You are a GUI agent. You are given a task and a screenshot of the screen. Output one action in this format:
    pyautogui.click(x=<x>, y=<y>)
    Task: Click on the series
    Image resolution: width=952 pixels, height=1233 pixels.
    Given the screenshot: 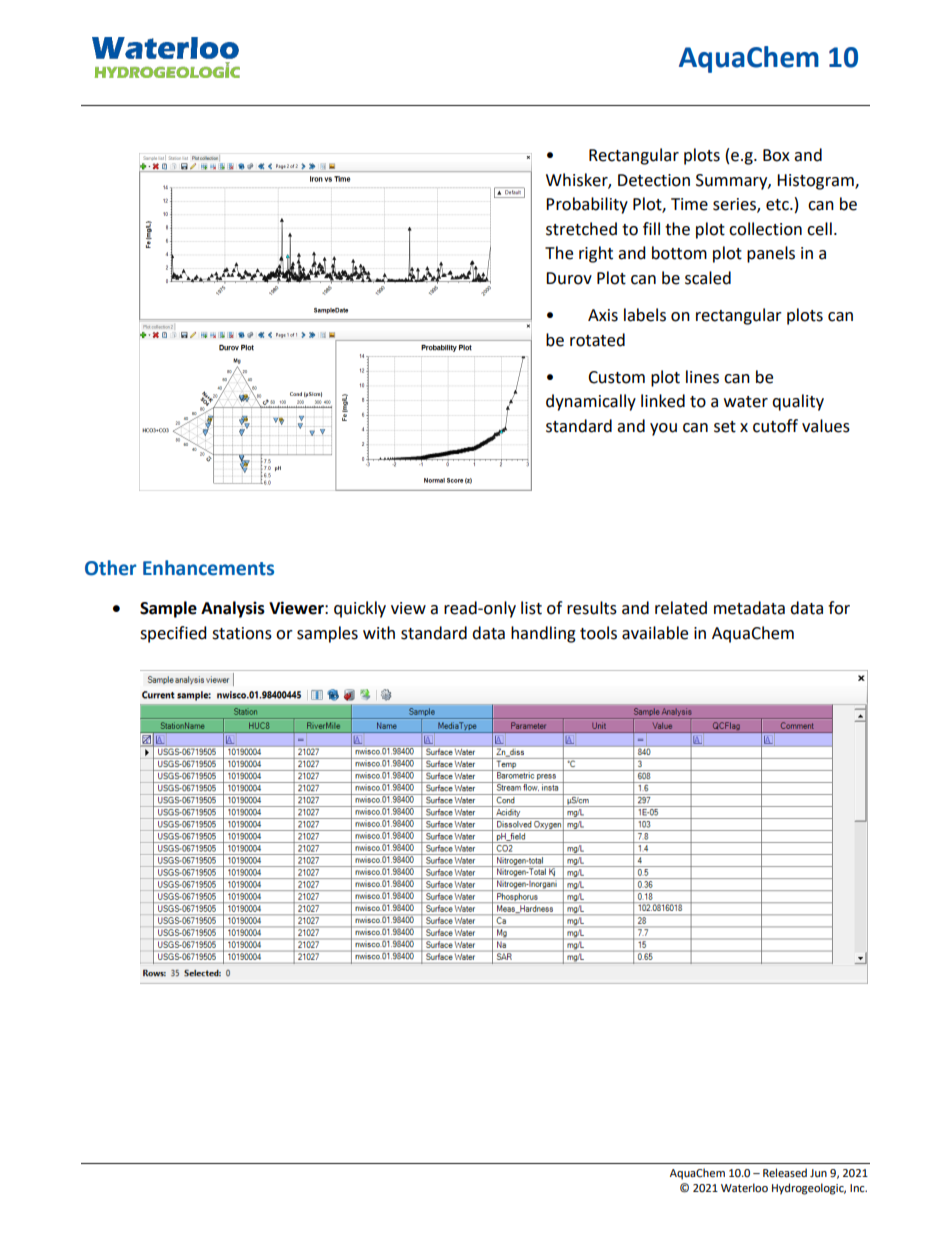 What is the action you would take?
    pyautogui.click(x=735, y=205)
